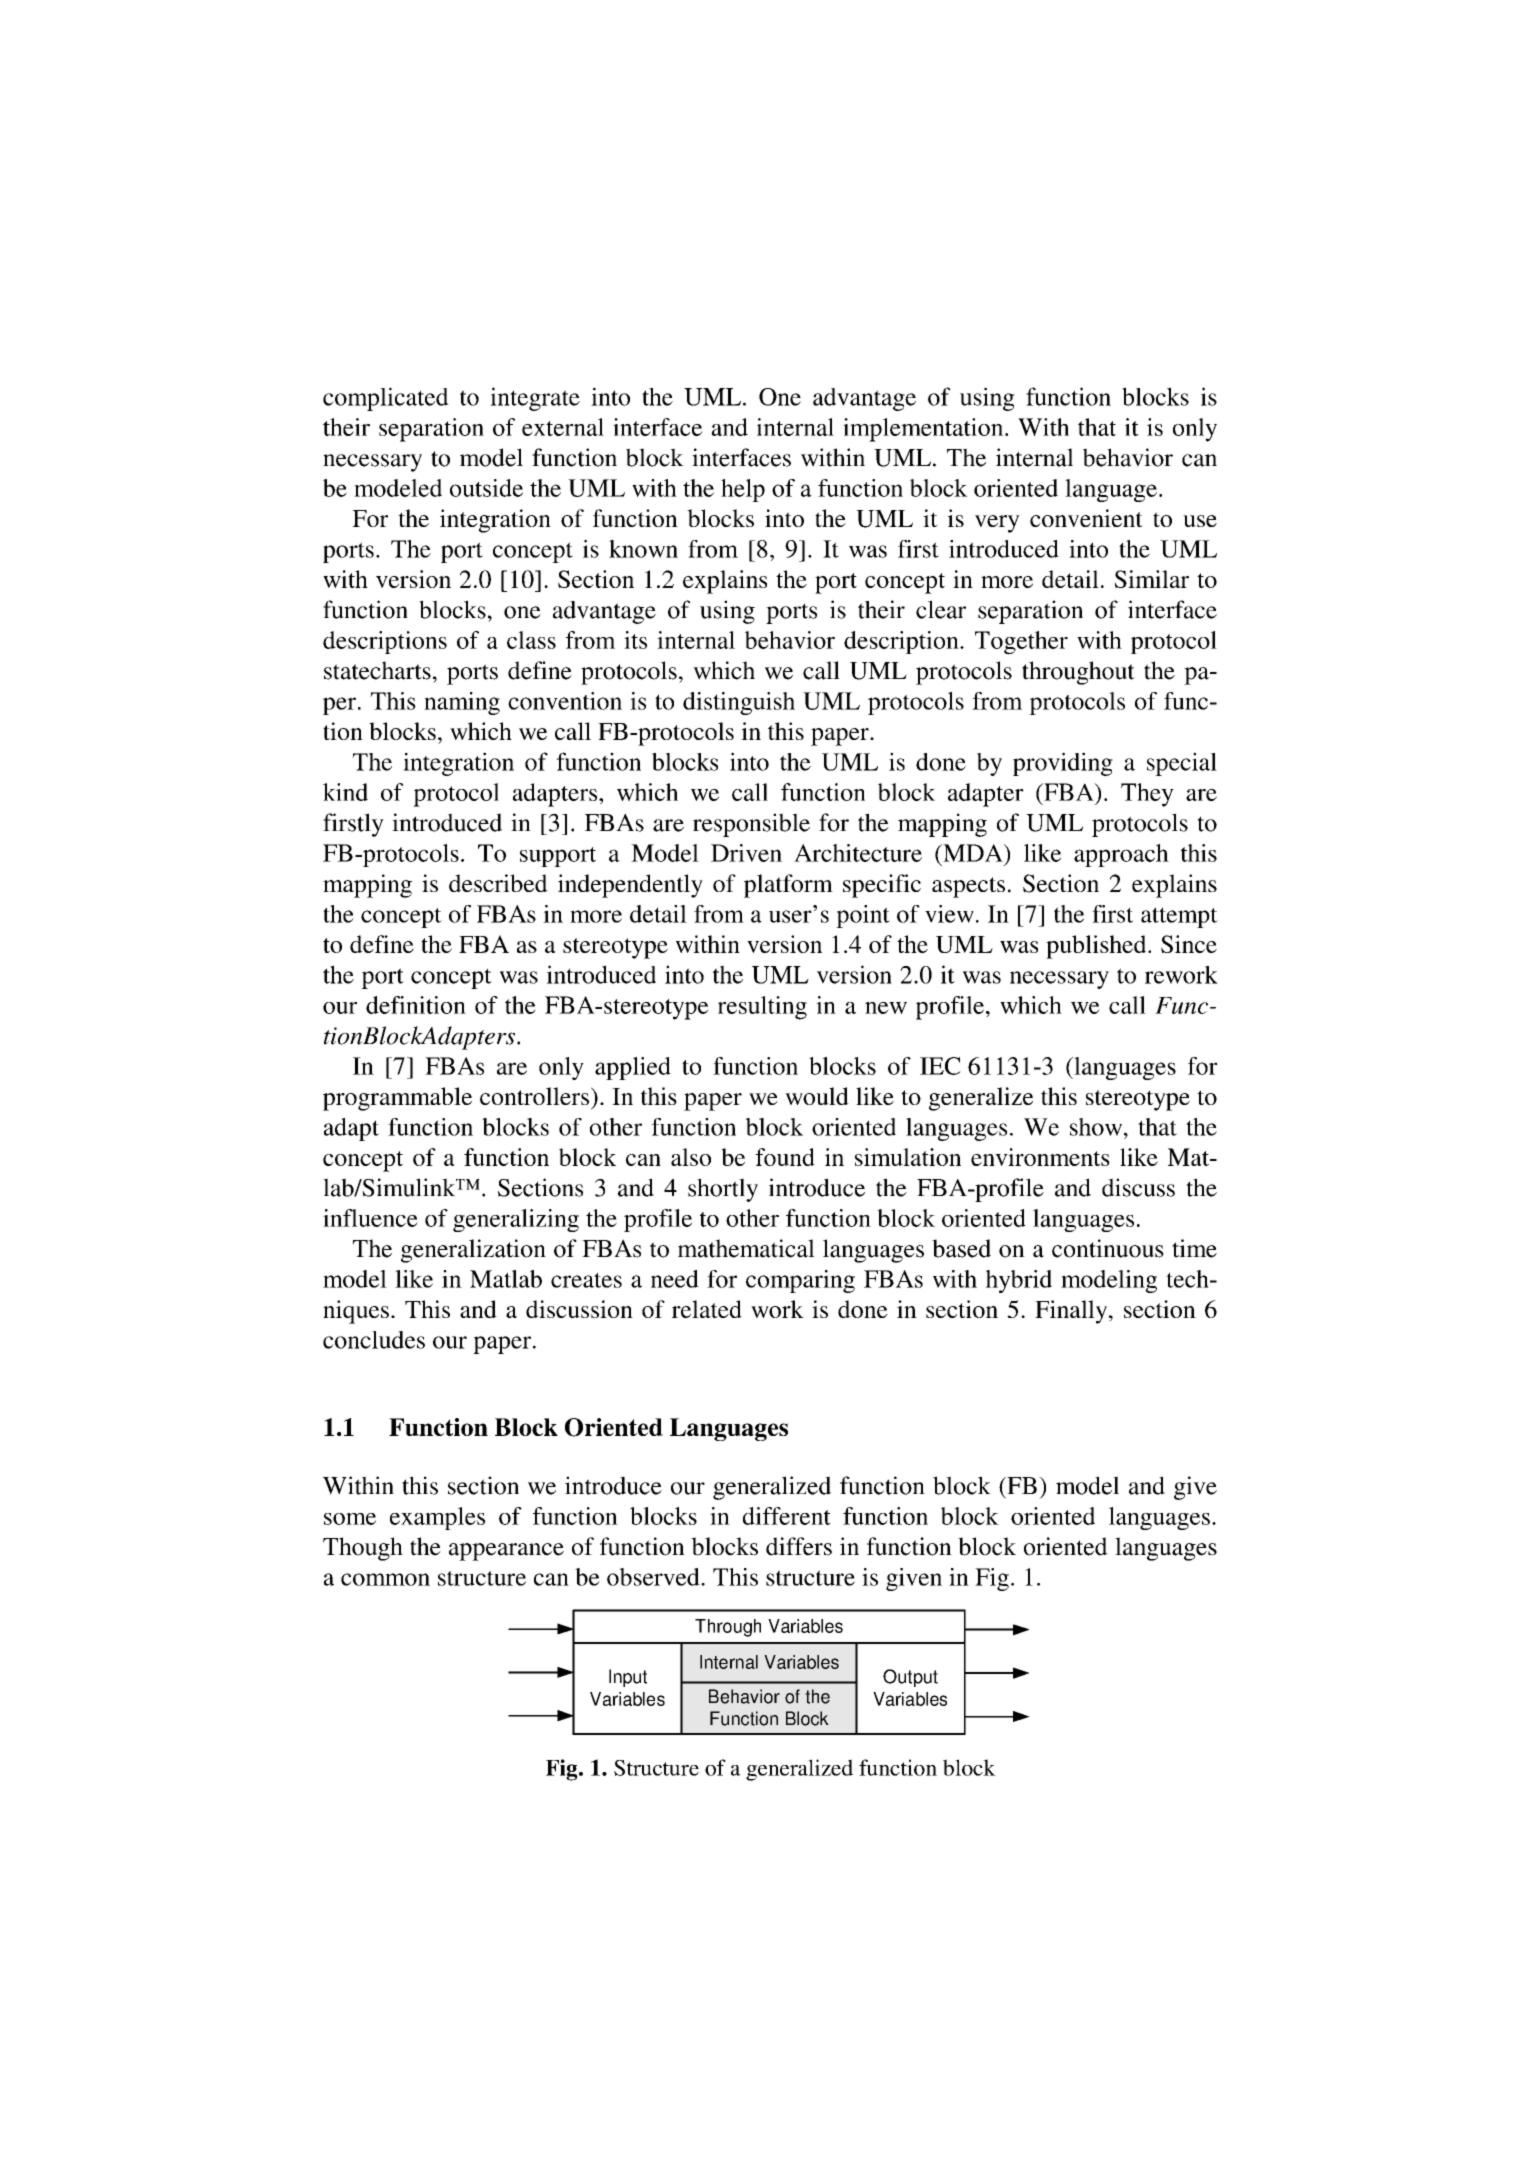  I want to click on convenient, so click(1086, 518).
